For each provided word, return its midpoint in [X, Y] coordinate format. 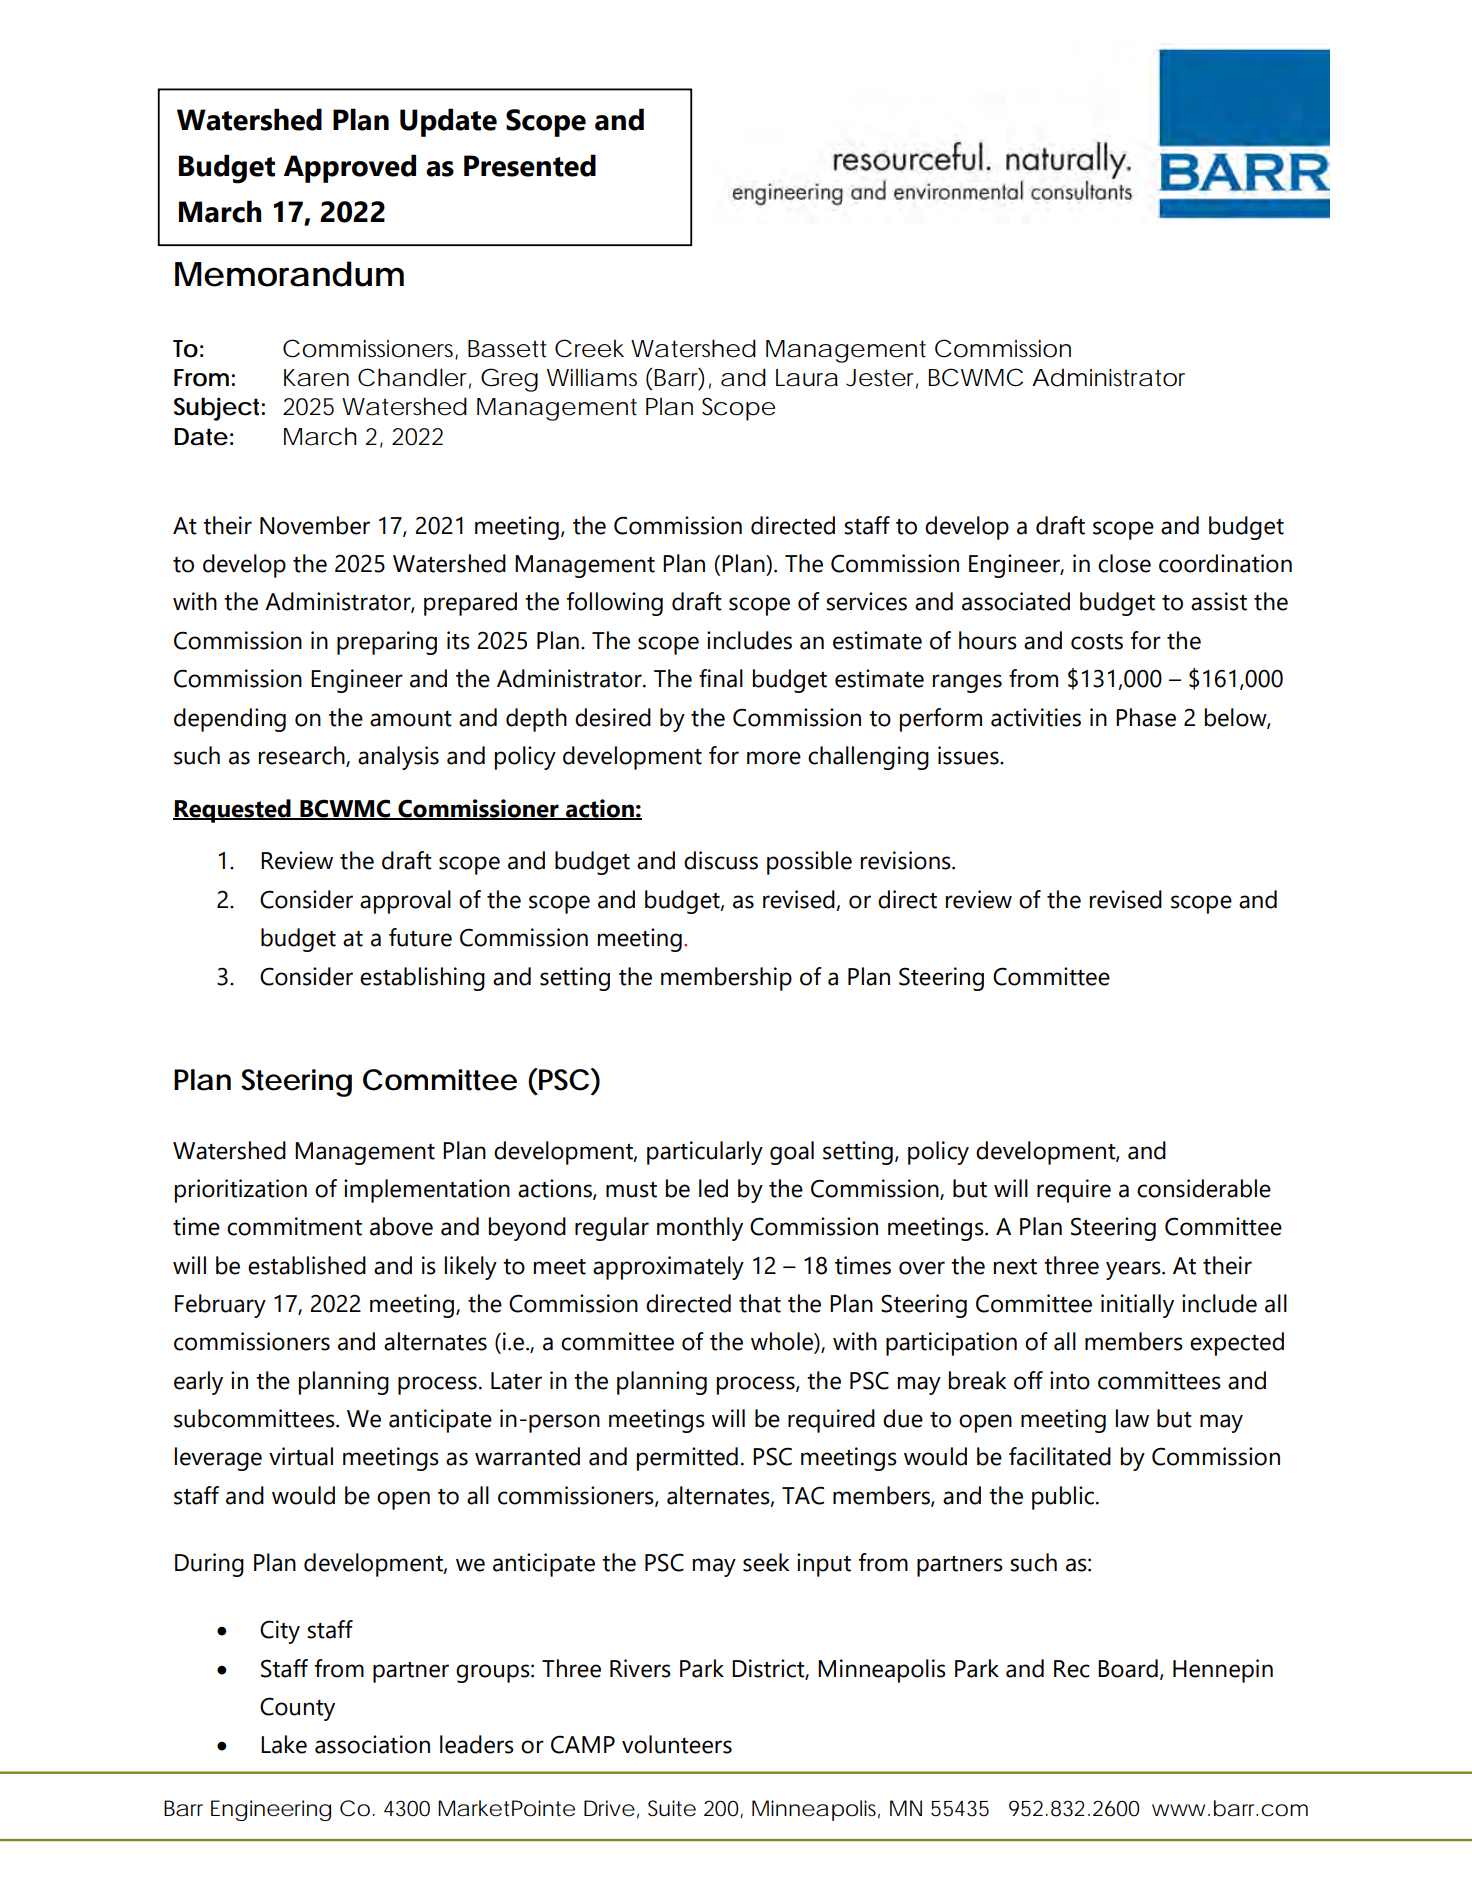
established [307, 1265]
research [303, 756]
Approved [350, 168]
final [721, 678]
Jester [882, 379]
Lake [284, 1744]
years [1134, 1270]
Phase [1146, 717]
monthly [700, 1229]
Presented [530, 165]
